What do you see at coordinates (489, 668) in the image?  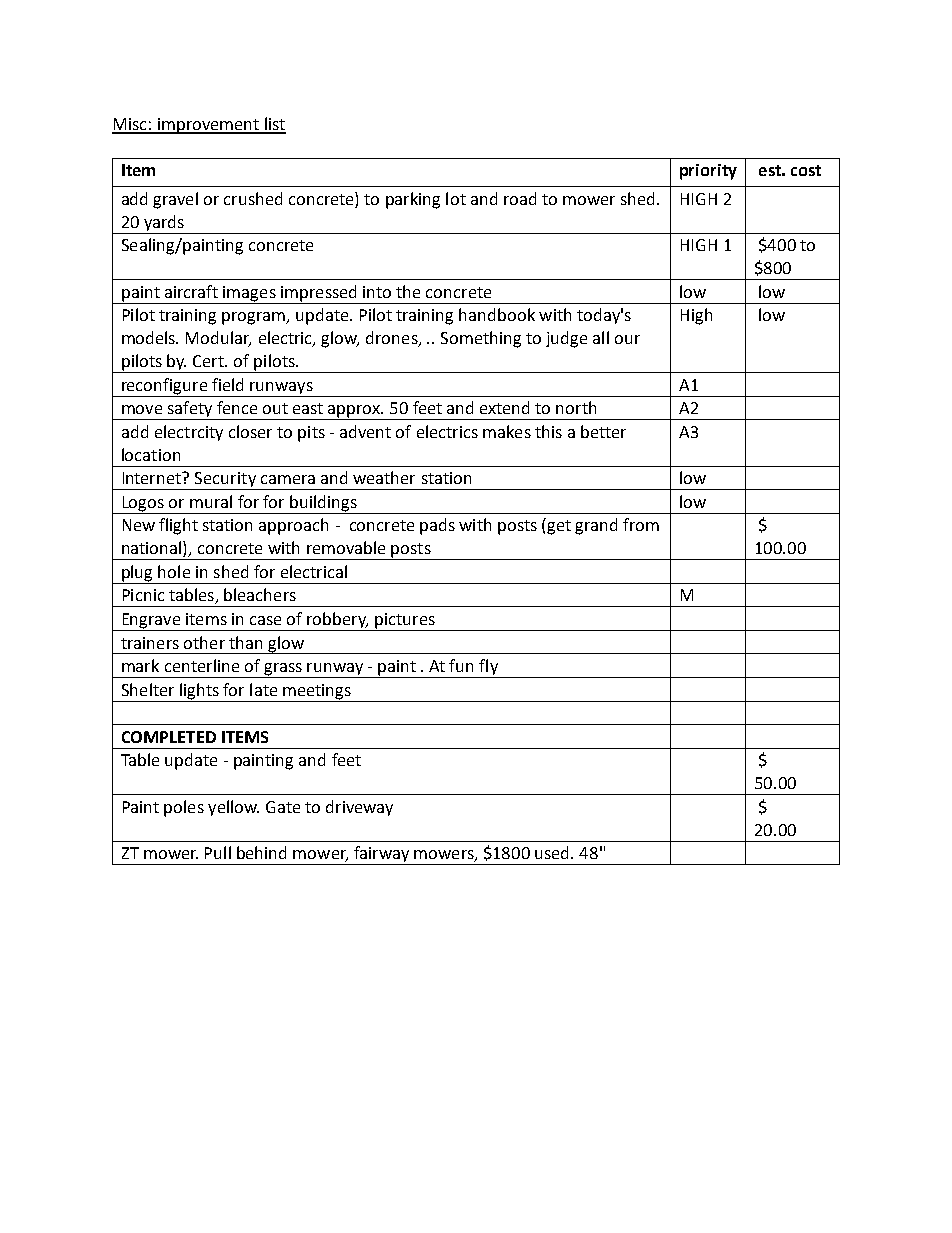 I see `fly` at bounding box center [489, 668].
